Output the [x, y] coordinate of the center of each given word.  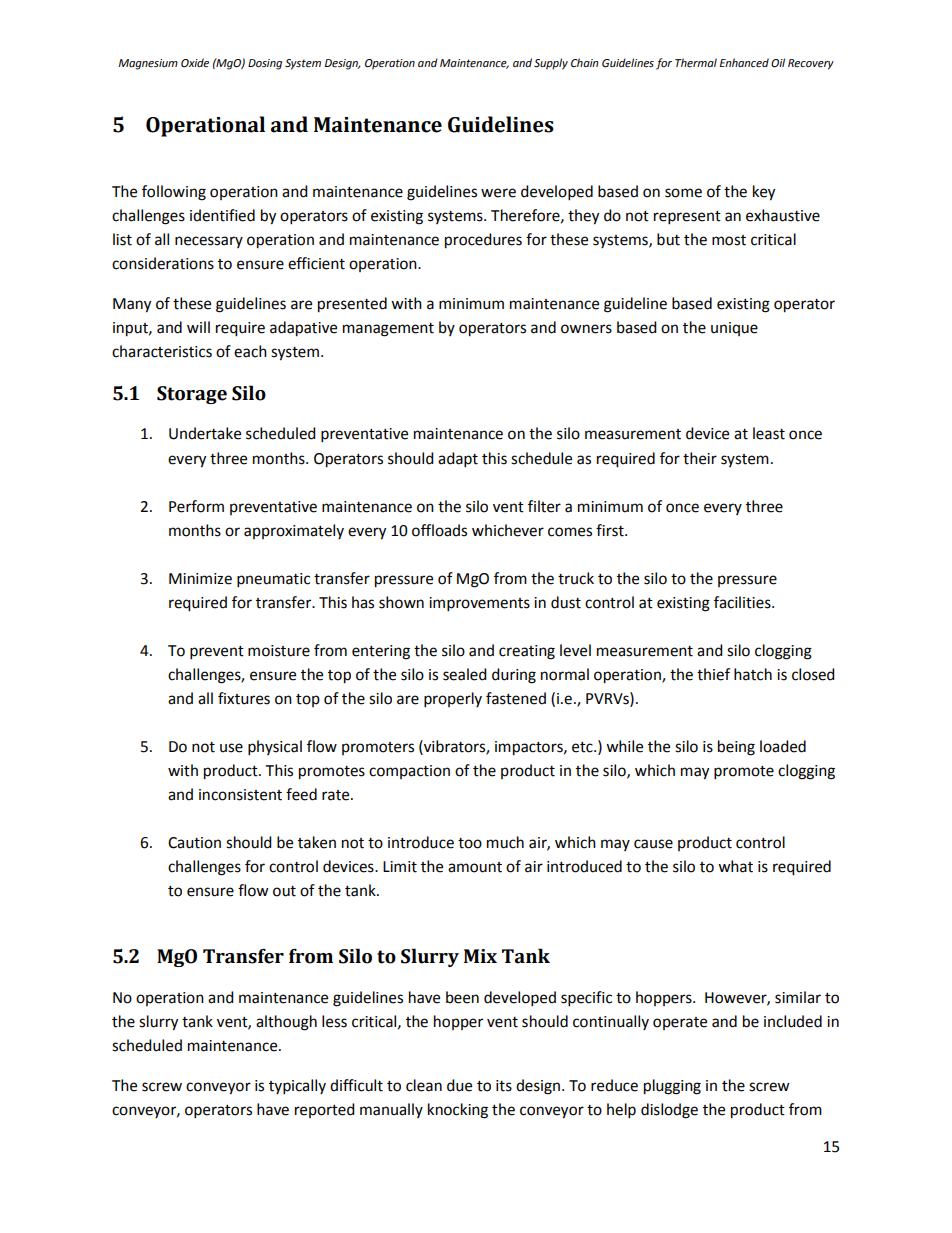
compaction [409, 772]
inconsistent [240, 795]
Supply [551, 64]
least [769, 433]
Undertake [205, 433]
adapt [458, 460]
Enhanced [744, 63]
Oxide [195, 63]
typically [297, 1087]
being [736, 748]
